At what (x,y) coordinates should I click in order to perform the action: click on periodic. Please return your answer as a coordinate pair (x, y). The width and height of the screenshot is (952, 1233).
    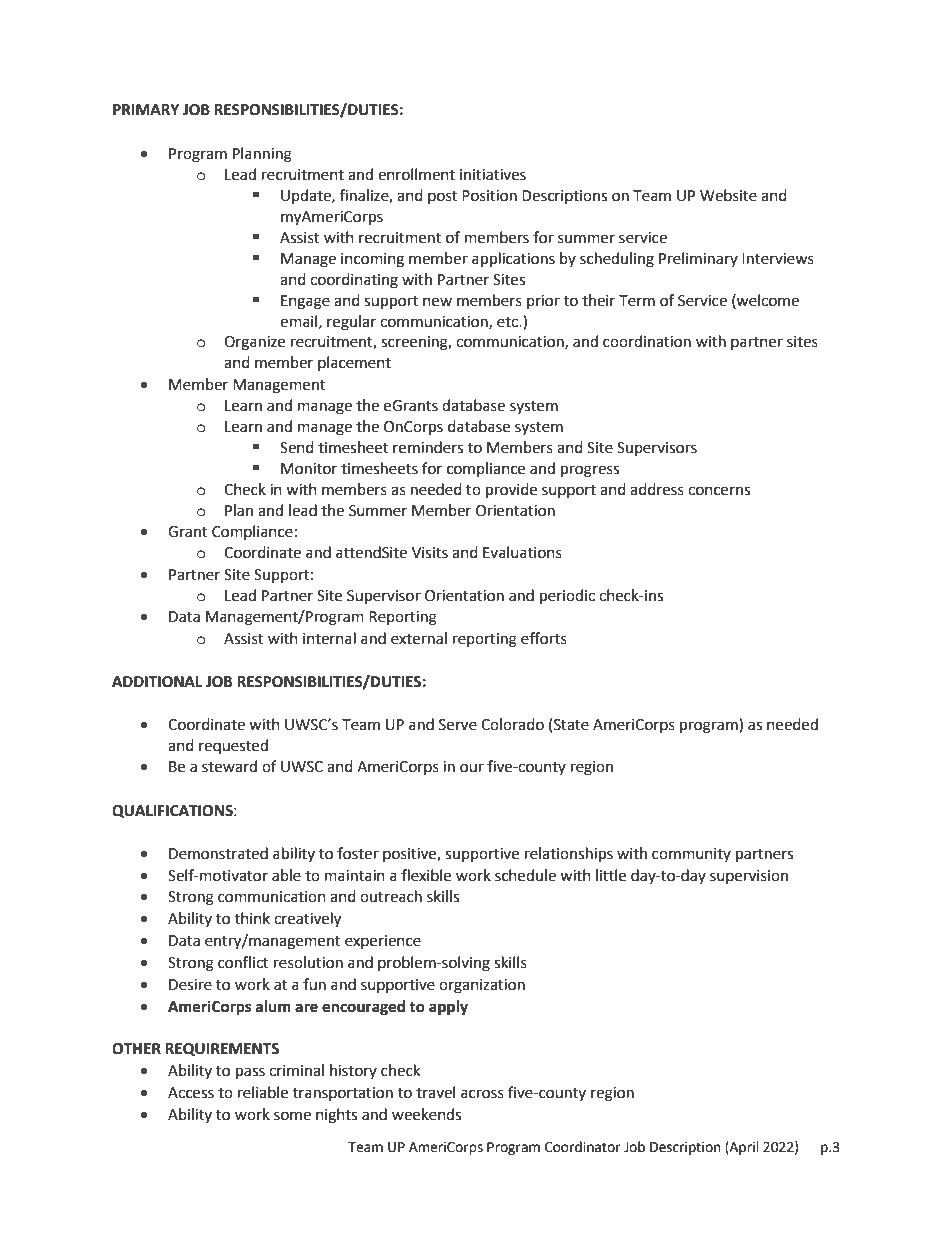
    Looking at the image, I should click on (567, 597).
